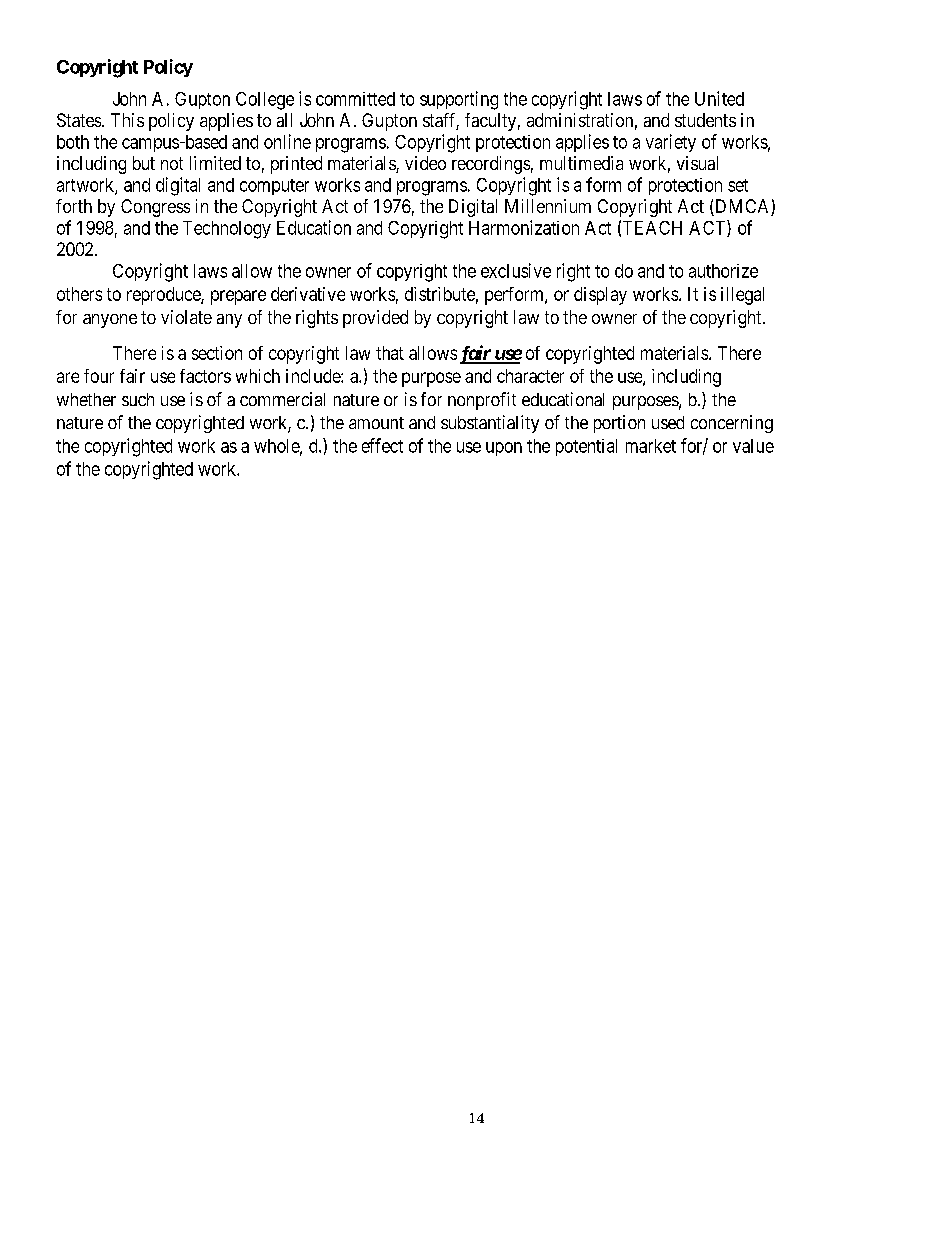 Image resolution: width=952 pixels, height=1233 pixels. What do you see at coordinates (138, 399) in the page?
I see `such` at bounding box center [138, 399].
